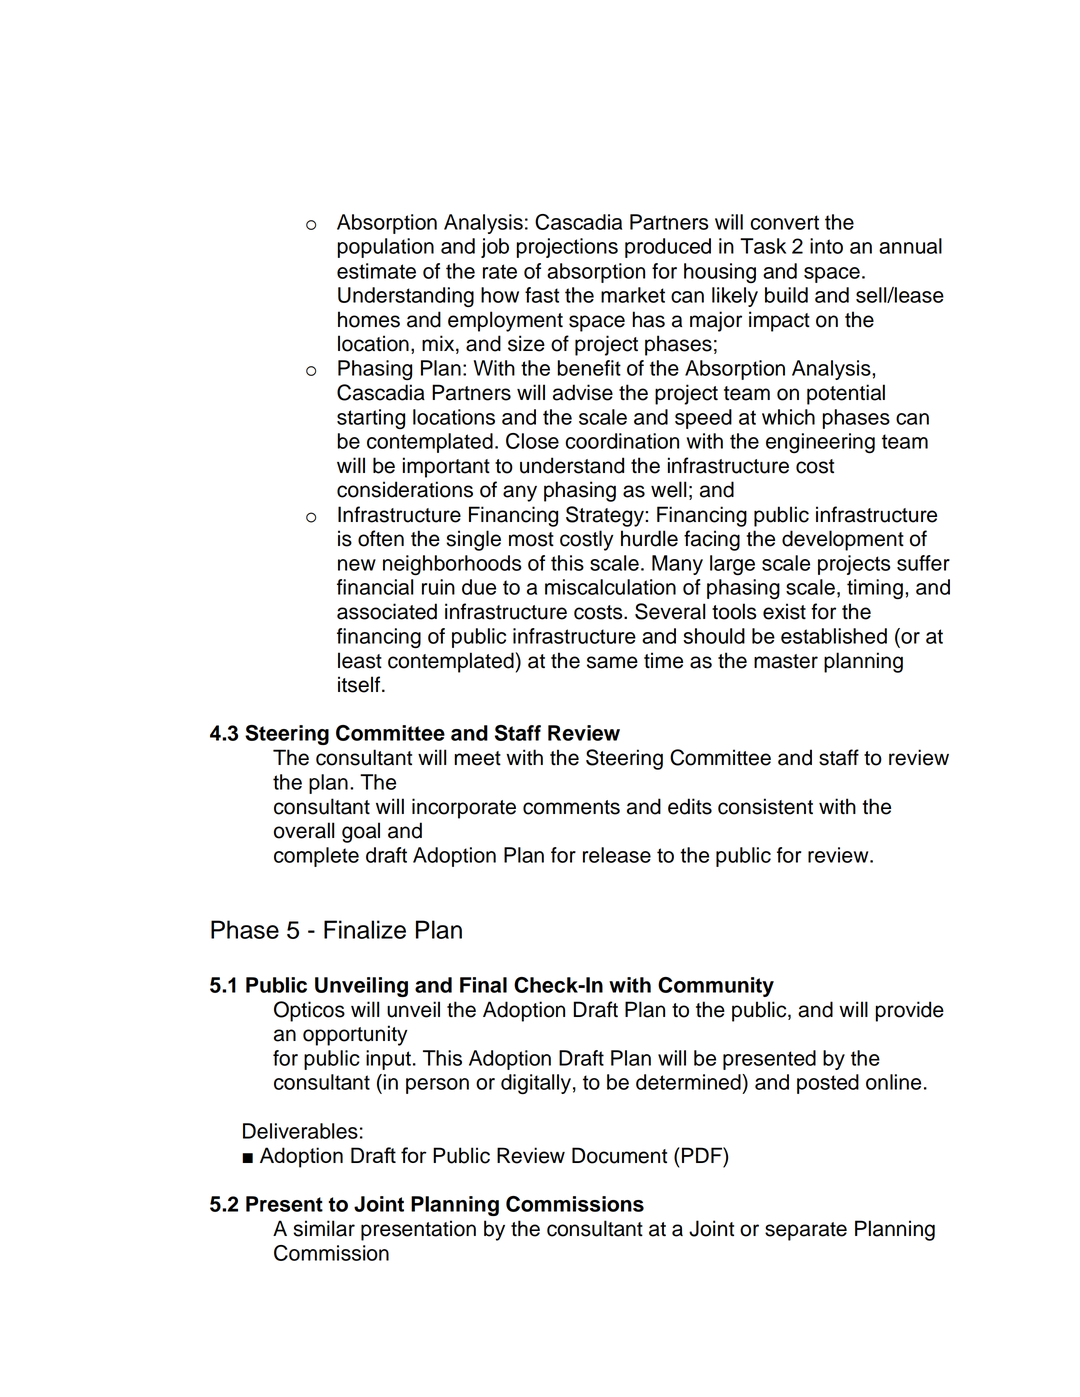  I want to click on population, so click(386, 248).
